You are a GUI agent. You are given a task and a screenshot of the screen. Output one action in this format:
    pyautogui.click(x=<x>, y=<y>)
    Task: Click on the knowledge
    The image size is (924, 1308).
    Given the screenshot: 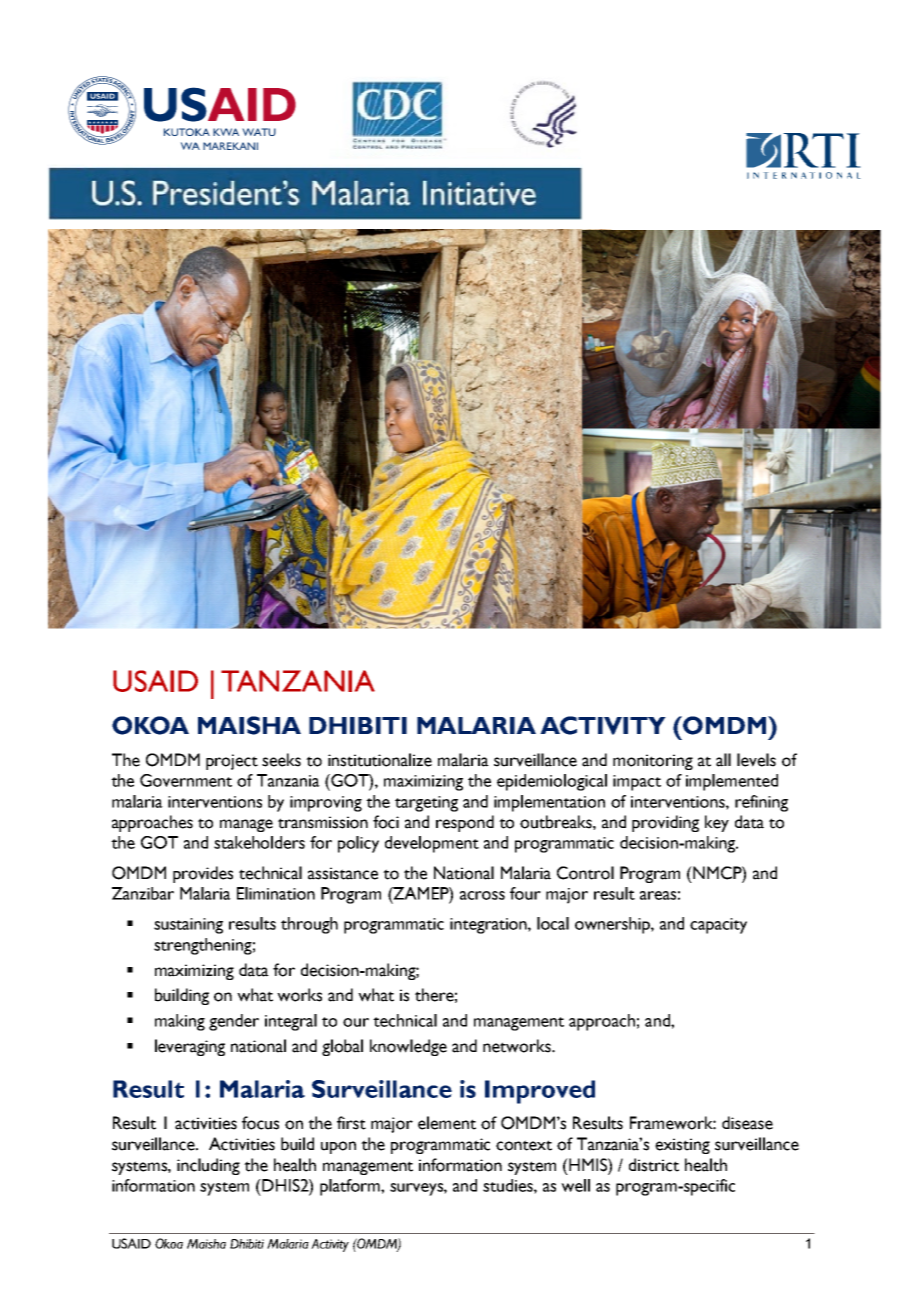 What is the action you would take?
    pyautogui.click(x=408, y=1047)
